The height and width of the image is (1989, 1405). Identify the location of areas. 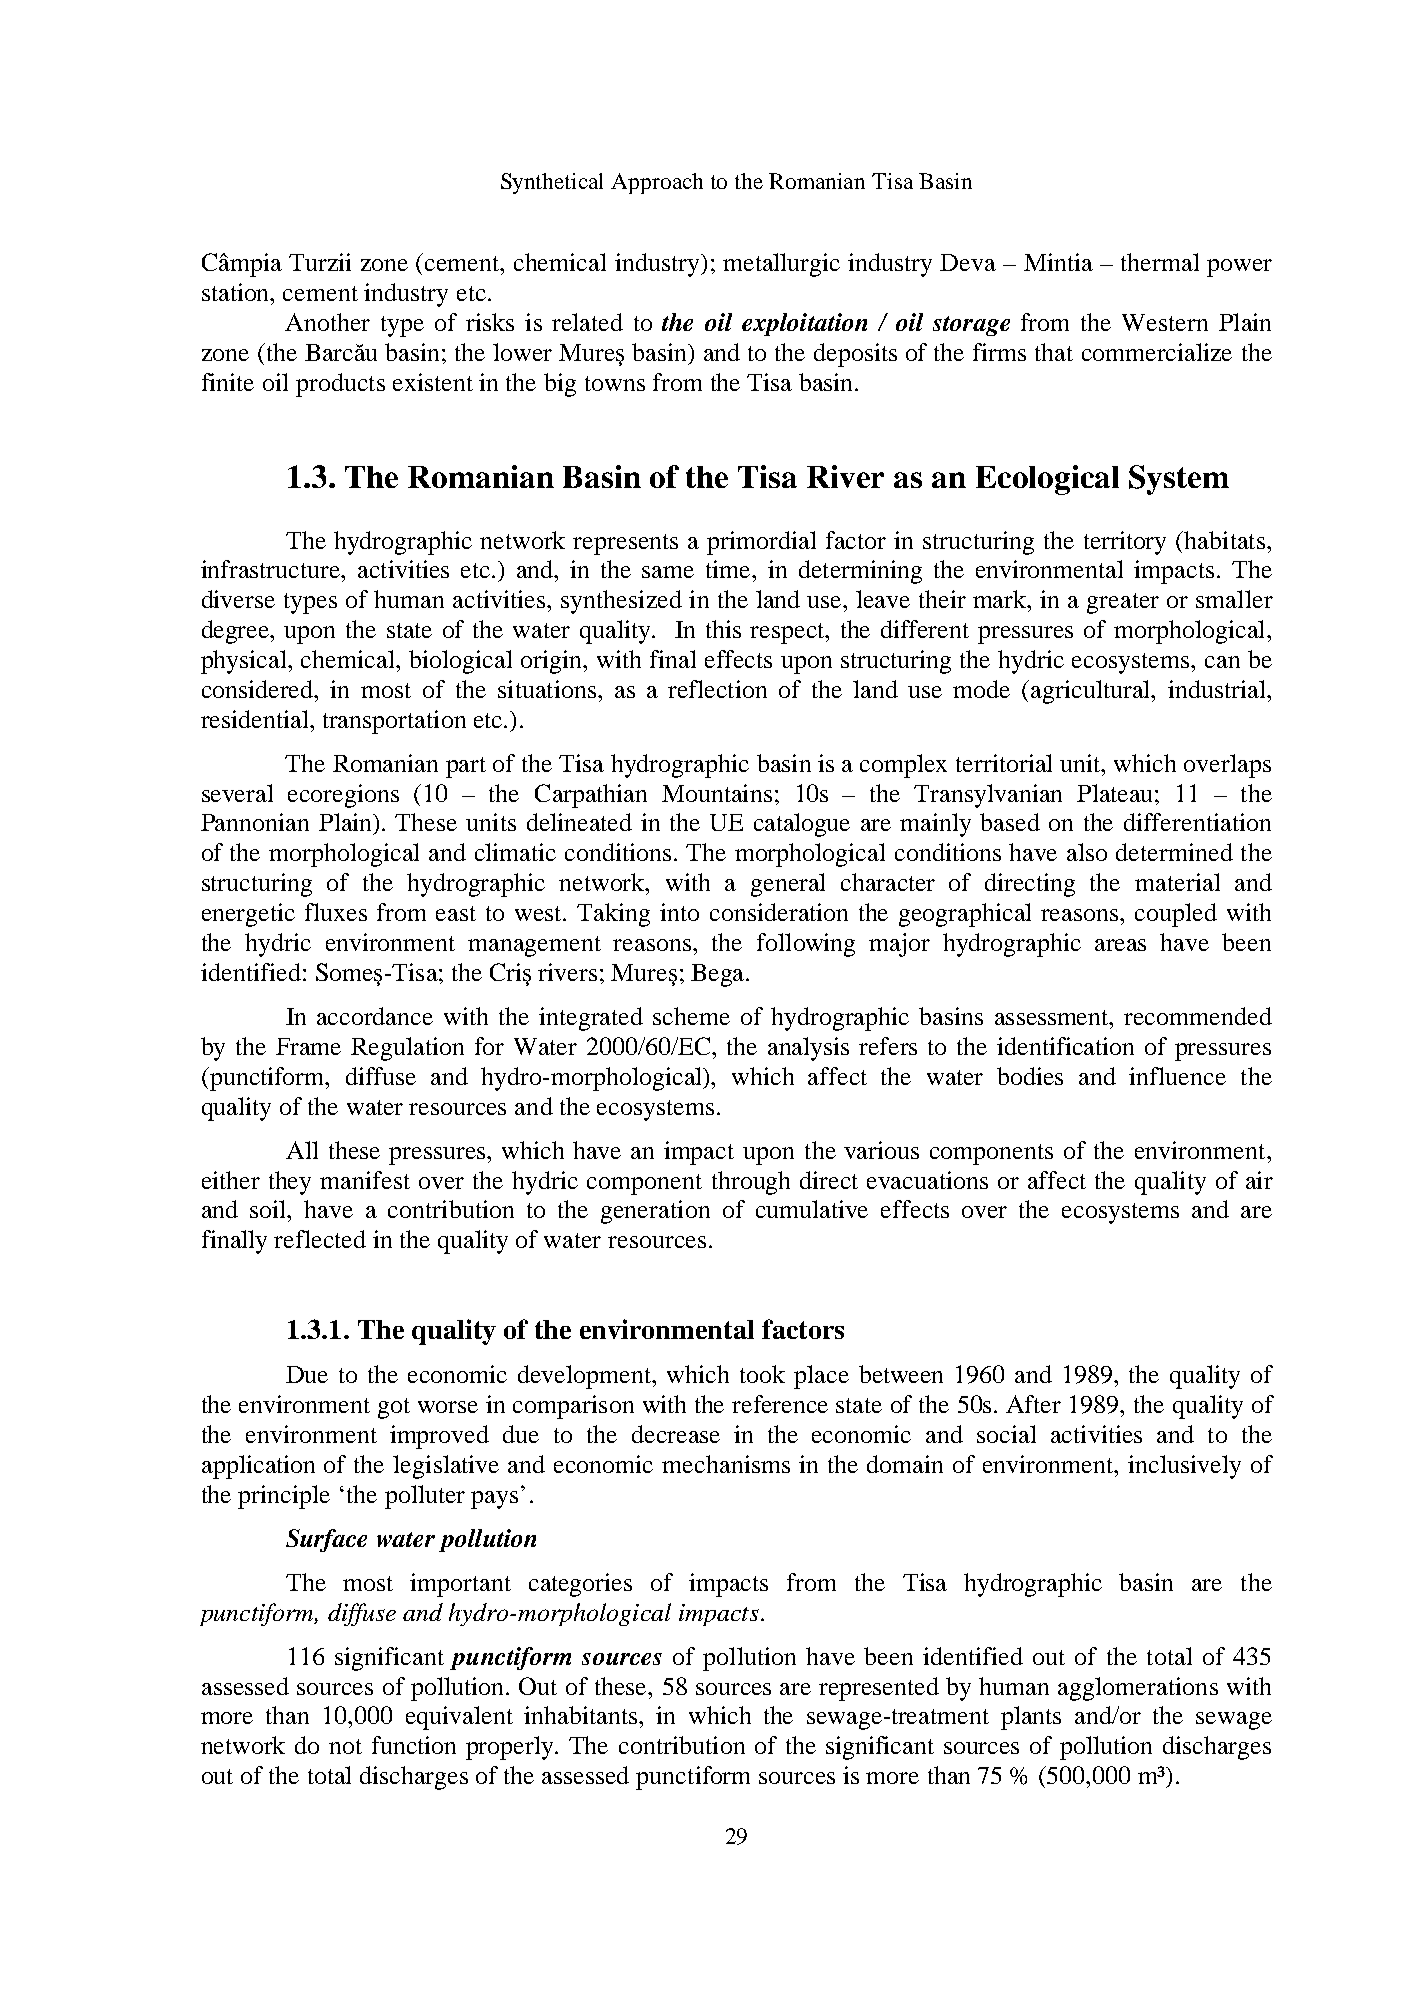
(1120, 945).
